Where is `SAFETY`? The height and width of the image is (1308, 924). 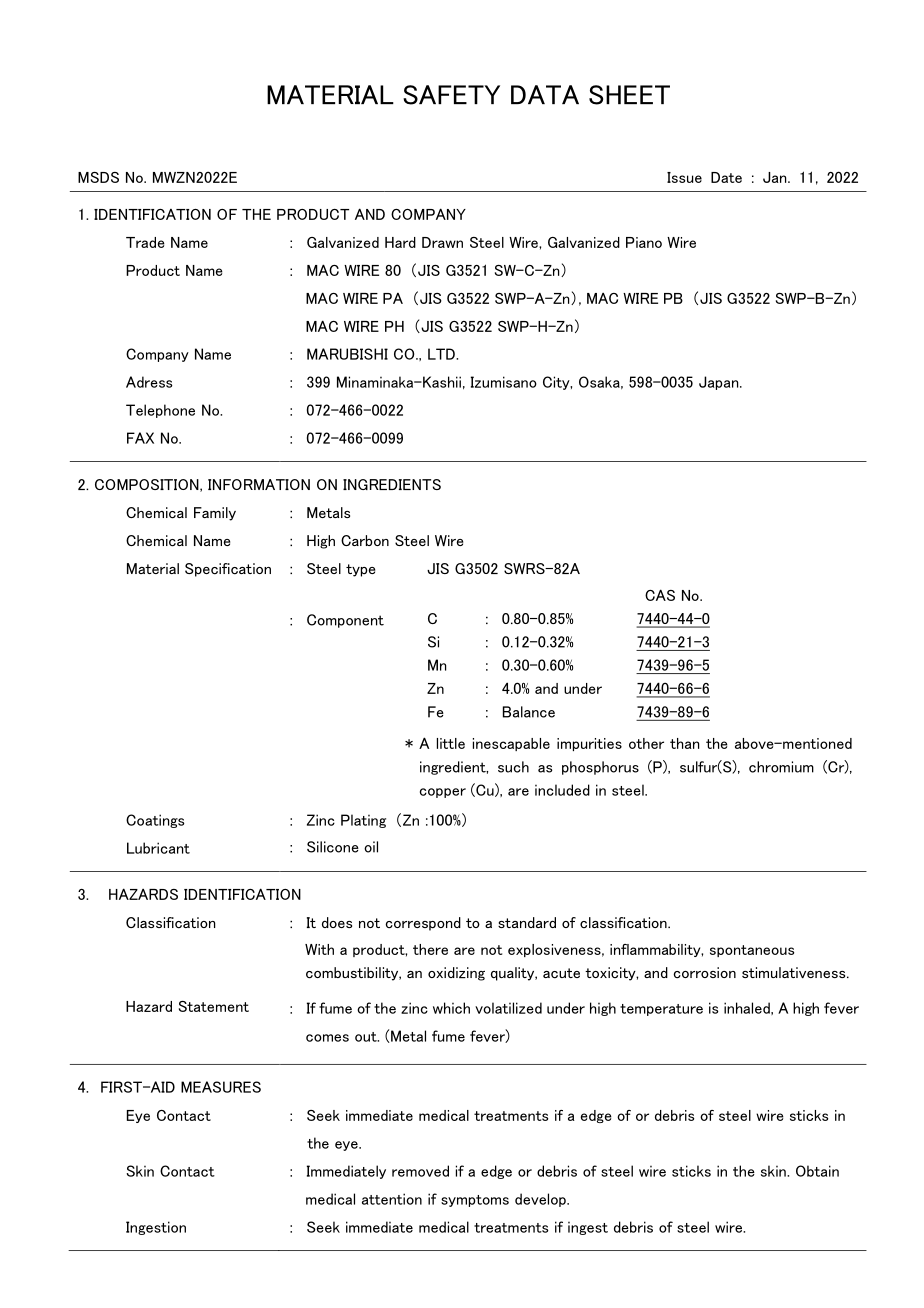
SAFETY is located at coordinates (451, 95).
